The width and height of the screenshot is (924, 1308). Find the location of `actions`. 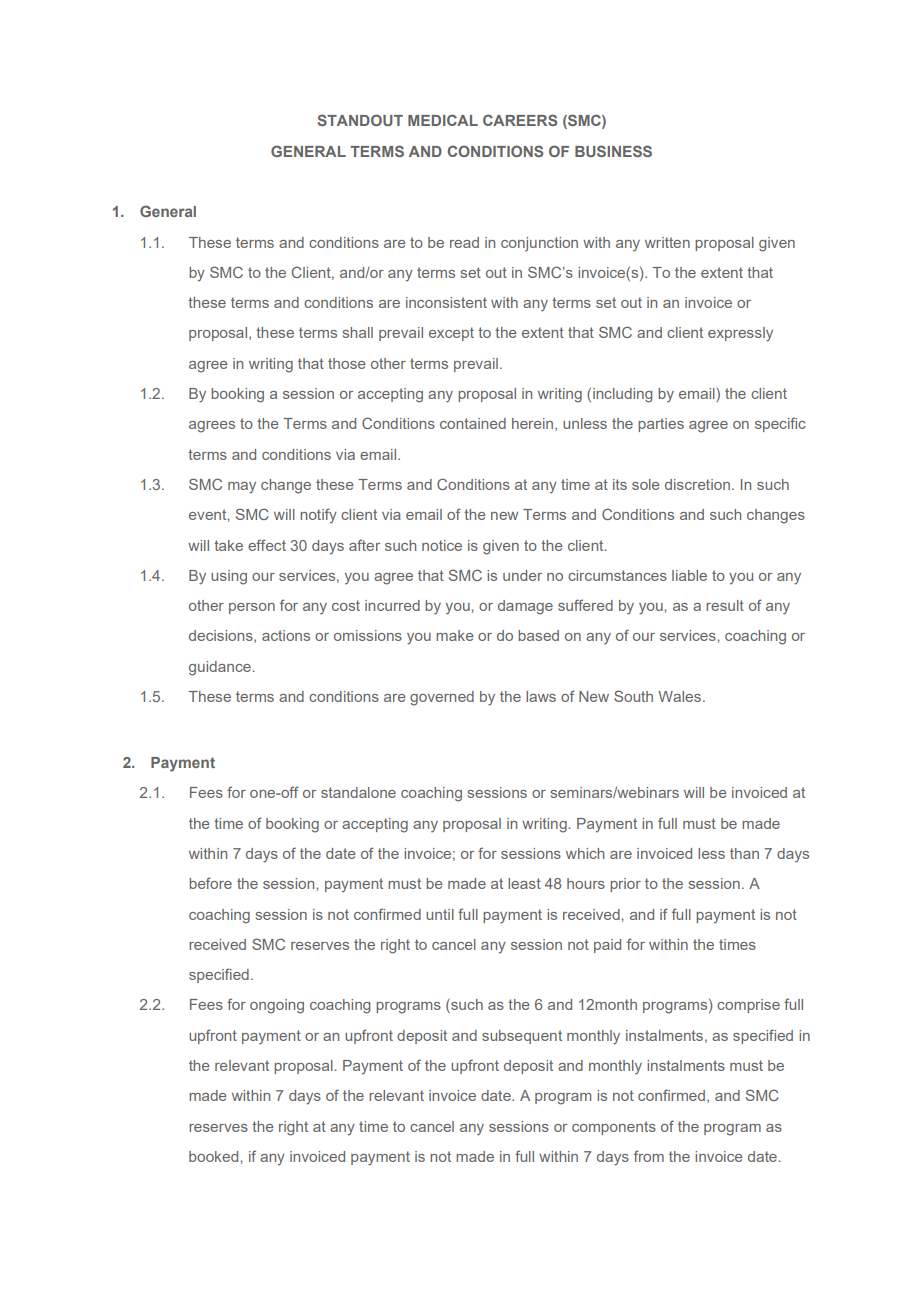

actions is located at coordinates (286, 635).
